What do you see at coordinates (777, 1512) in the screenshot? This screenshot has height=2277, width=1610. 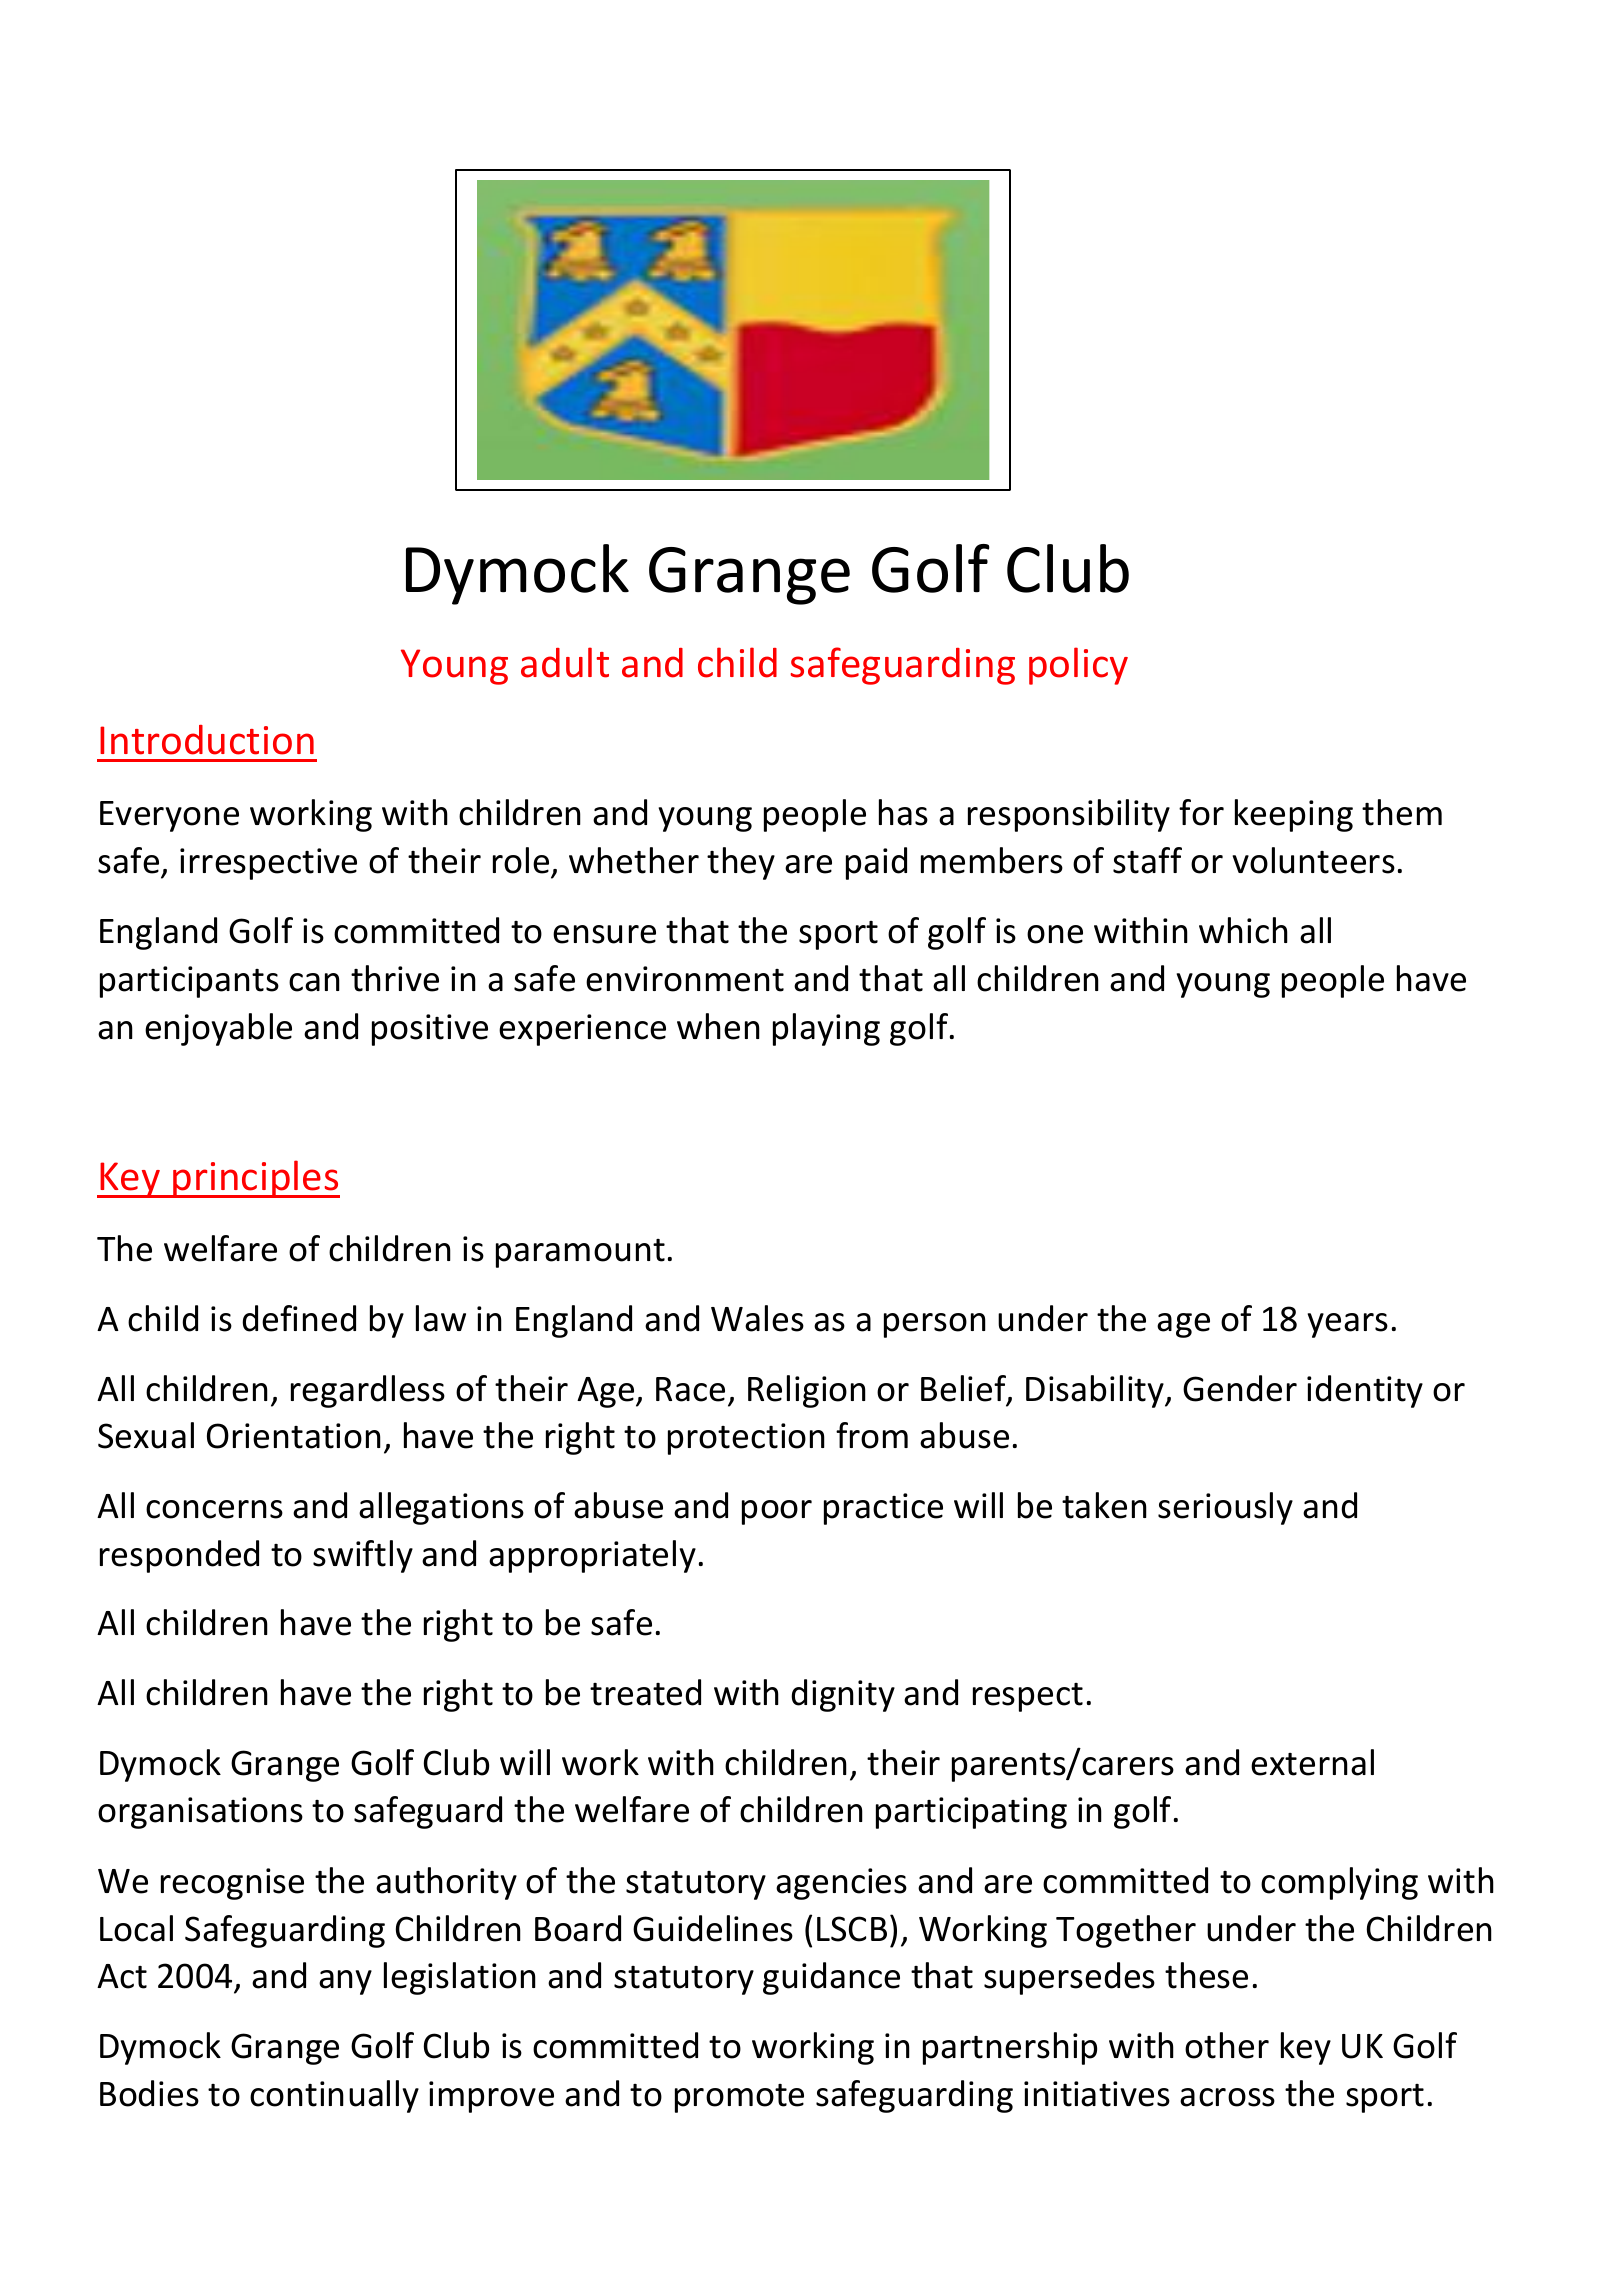 I see `poor` at bounding box center [777, 1512].
